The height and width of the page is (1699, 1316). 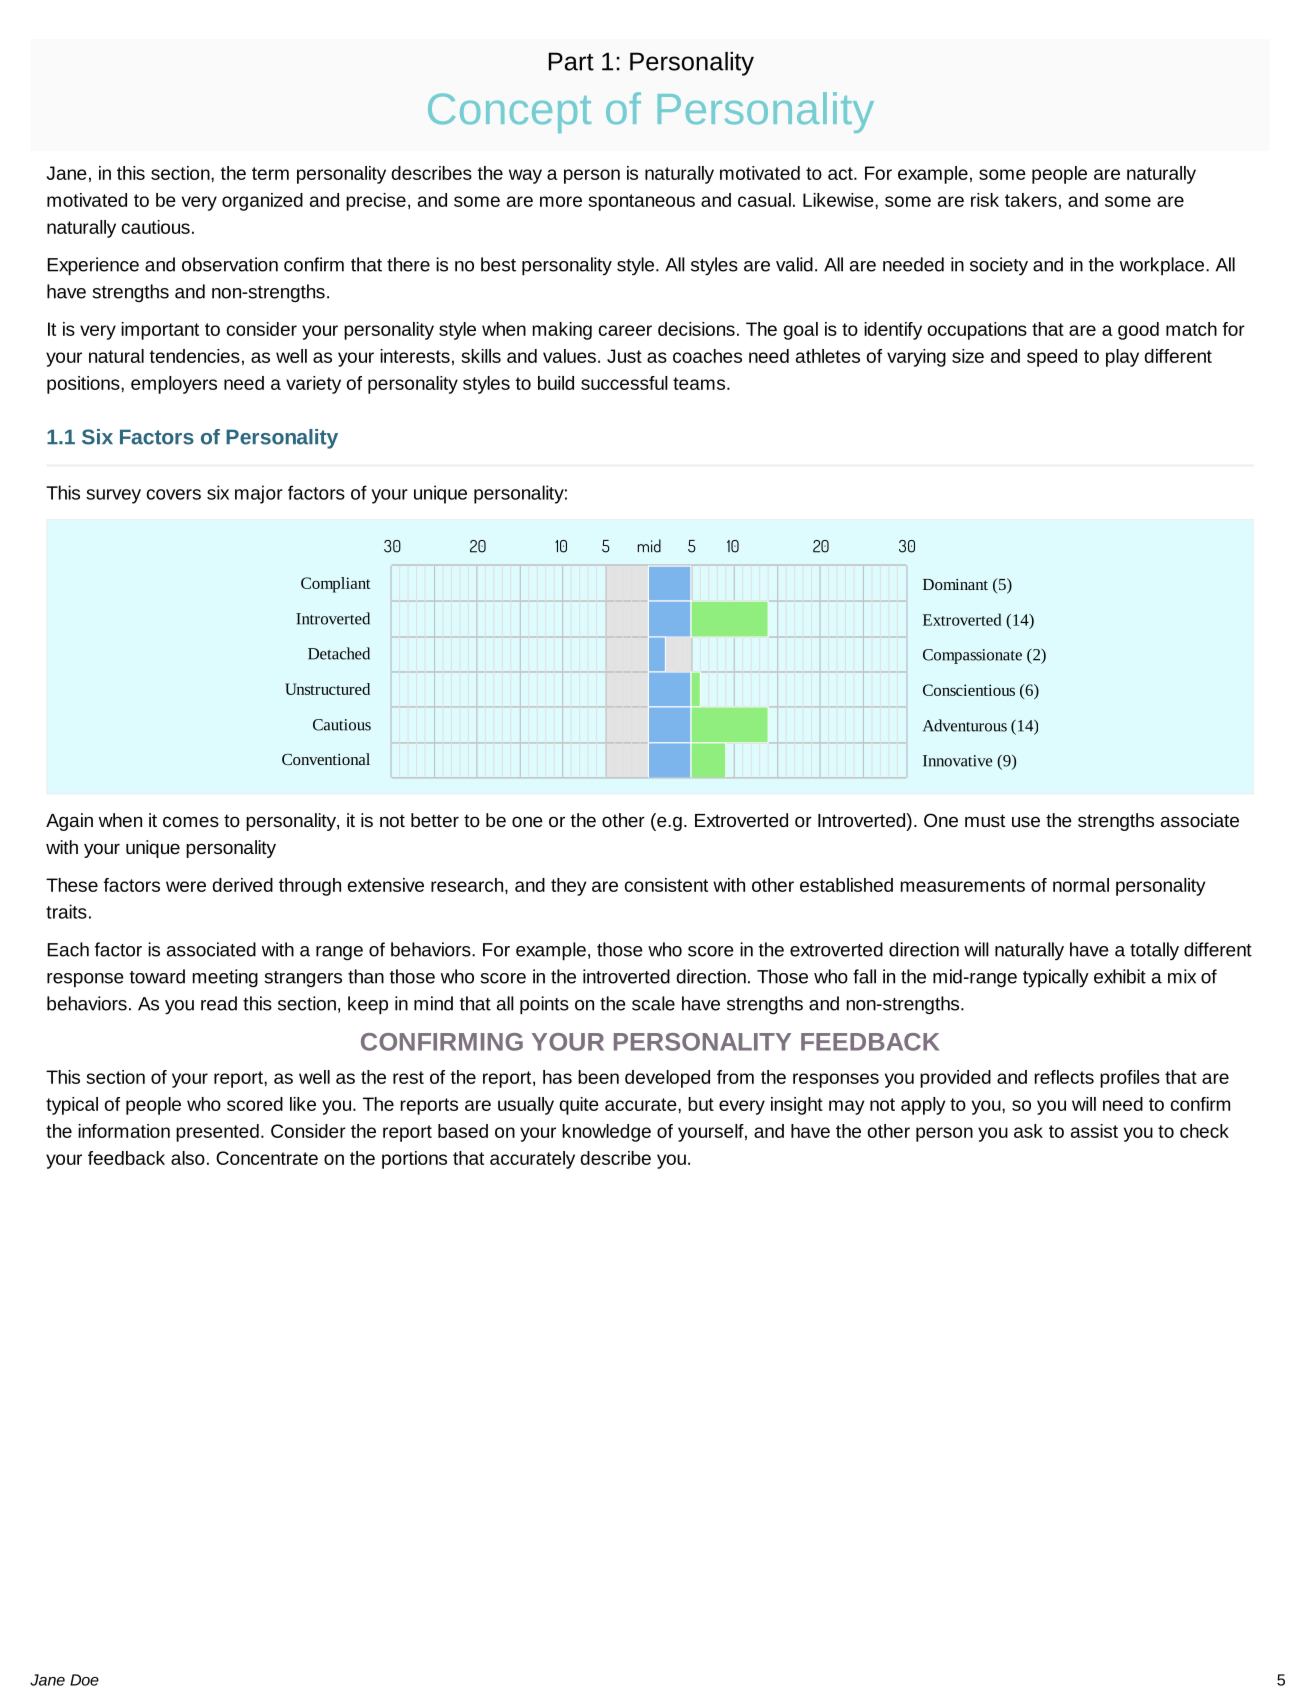 What do you see at coordinates (414, 1160) in the page?
I see `portions` at bounding box center [414, 1160].
